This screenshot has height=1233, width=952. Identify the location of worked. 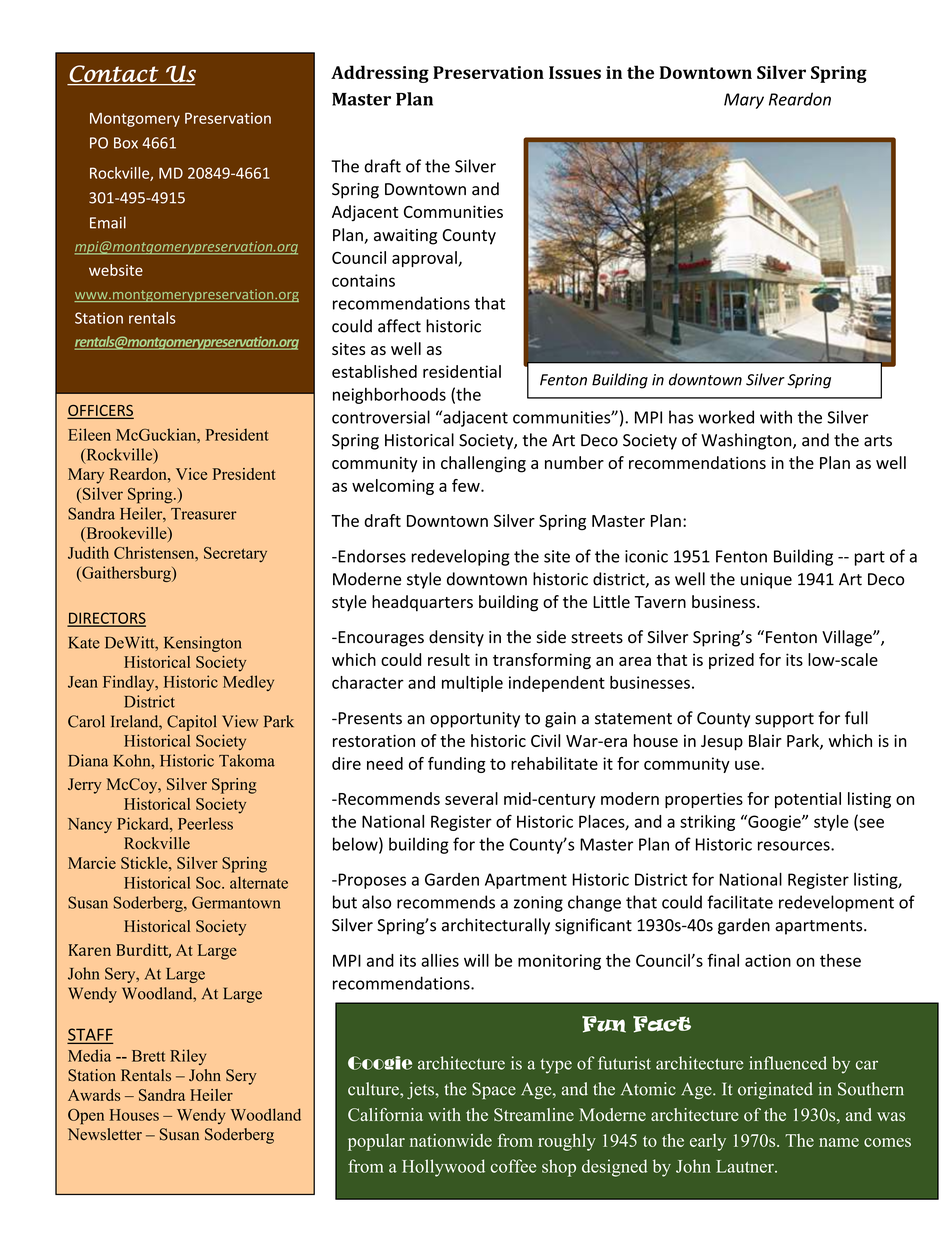
(726, 417).
